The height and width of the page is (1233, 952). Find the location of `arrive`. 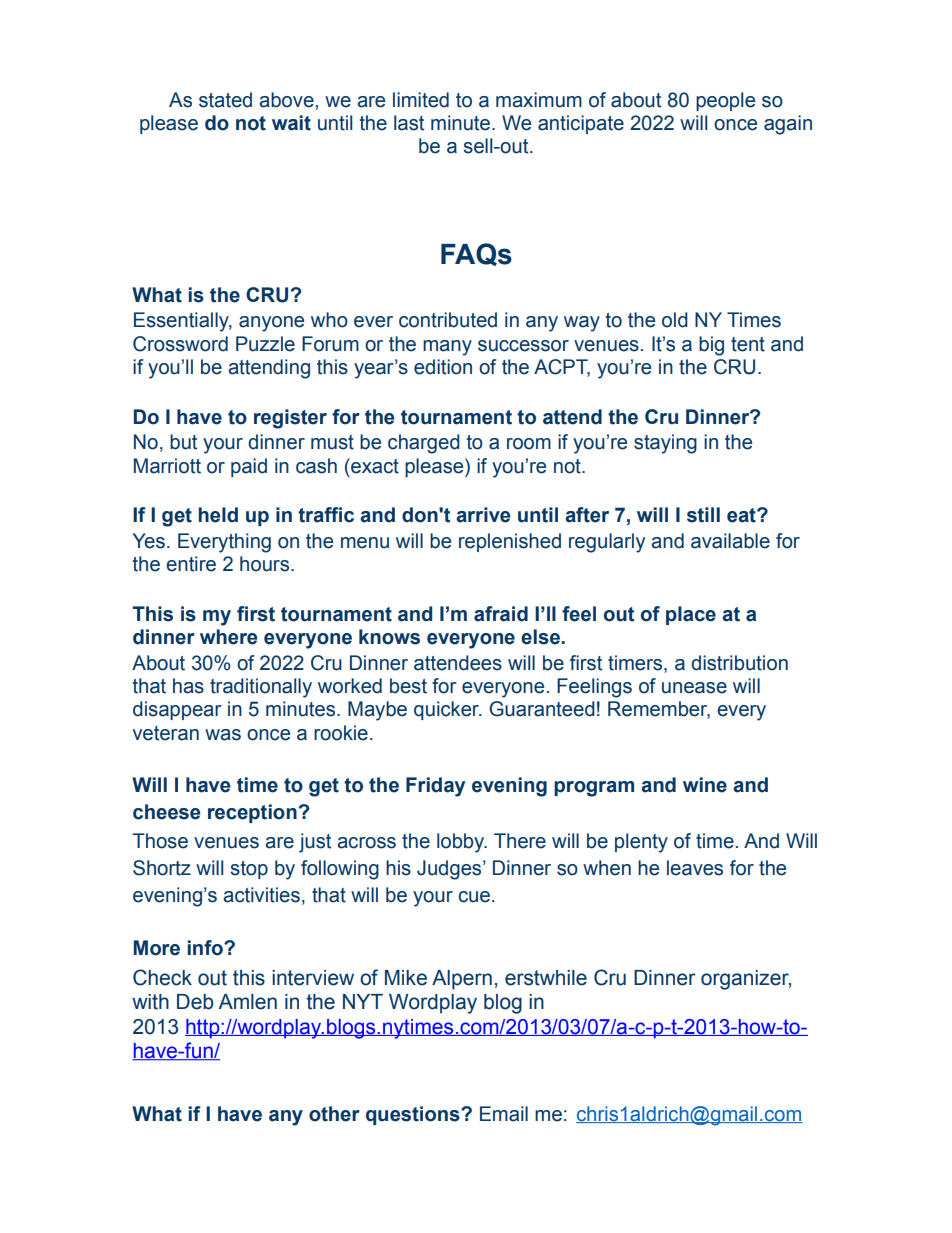

arrive is located at coordinates (483, 515).
